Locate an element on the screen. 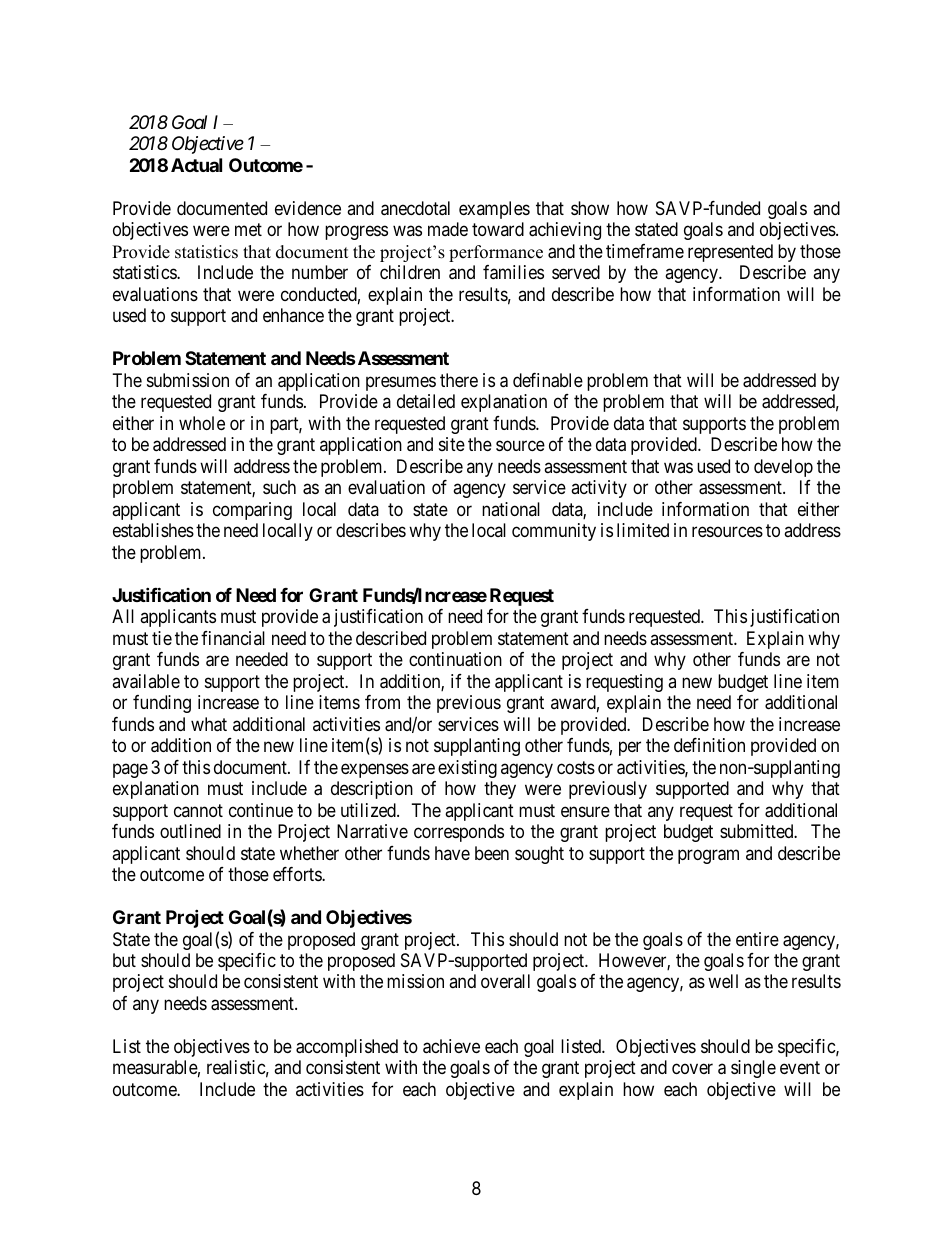  what is located at coordinates (209, 724).
